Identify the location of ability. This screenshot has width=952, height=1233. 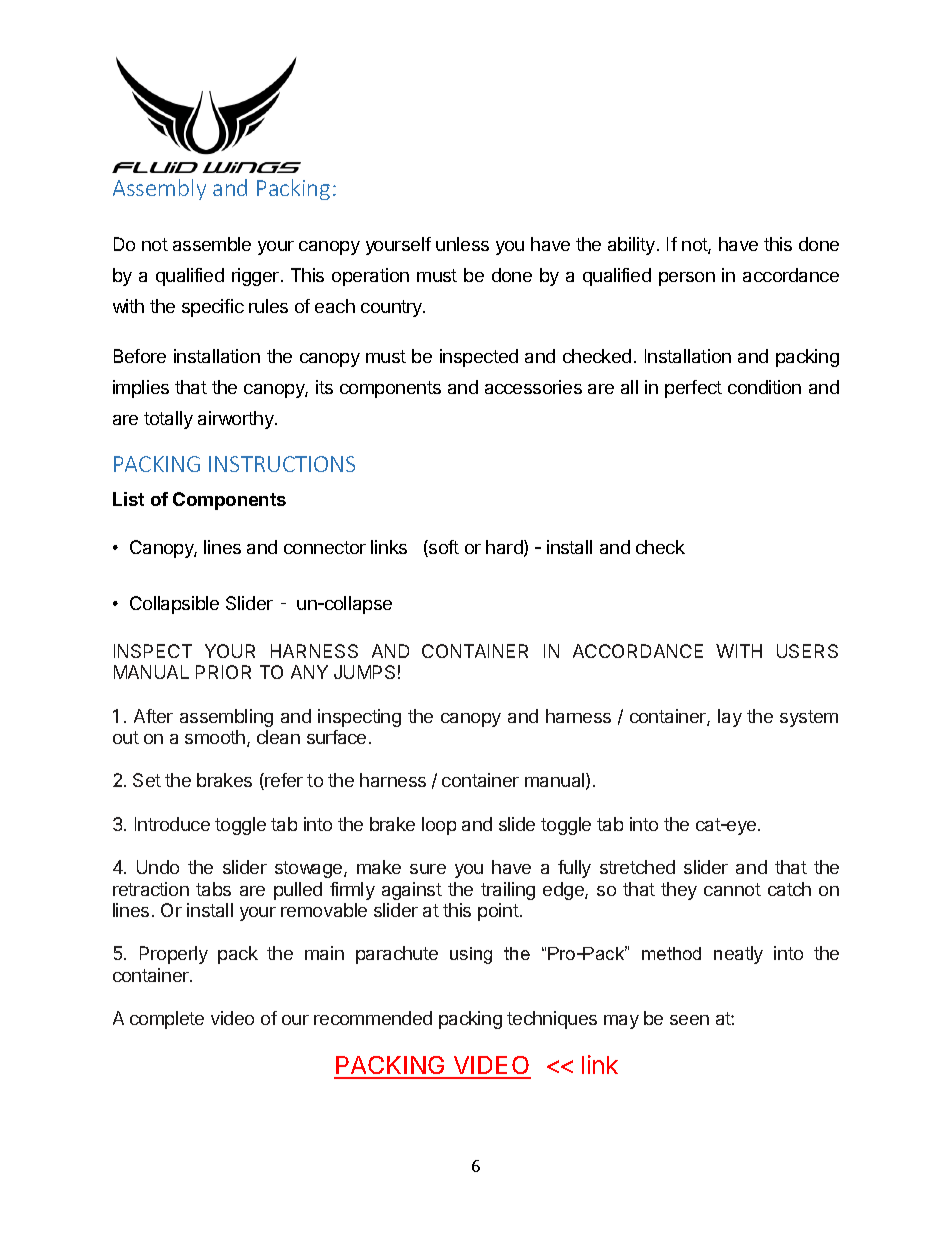
(633, 246).
